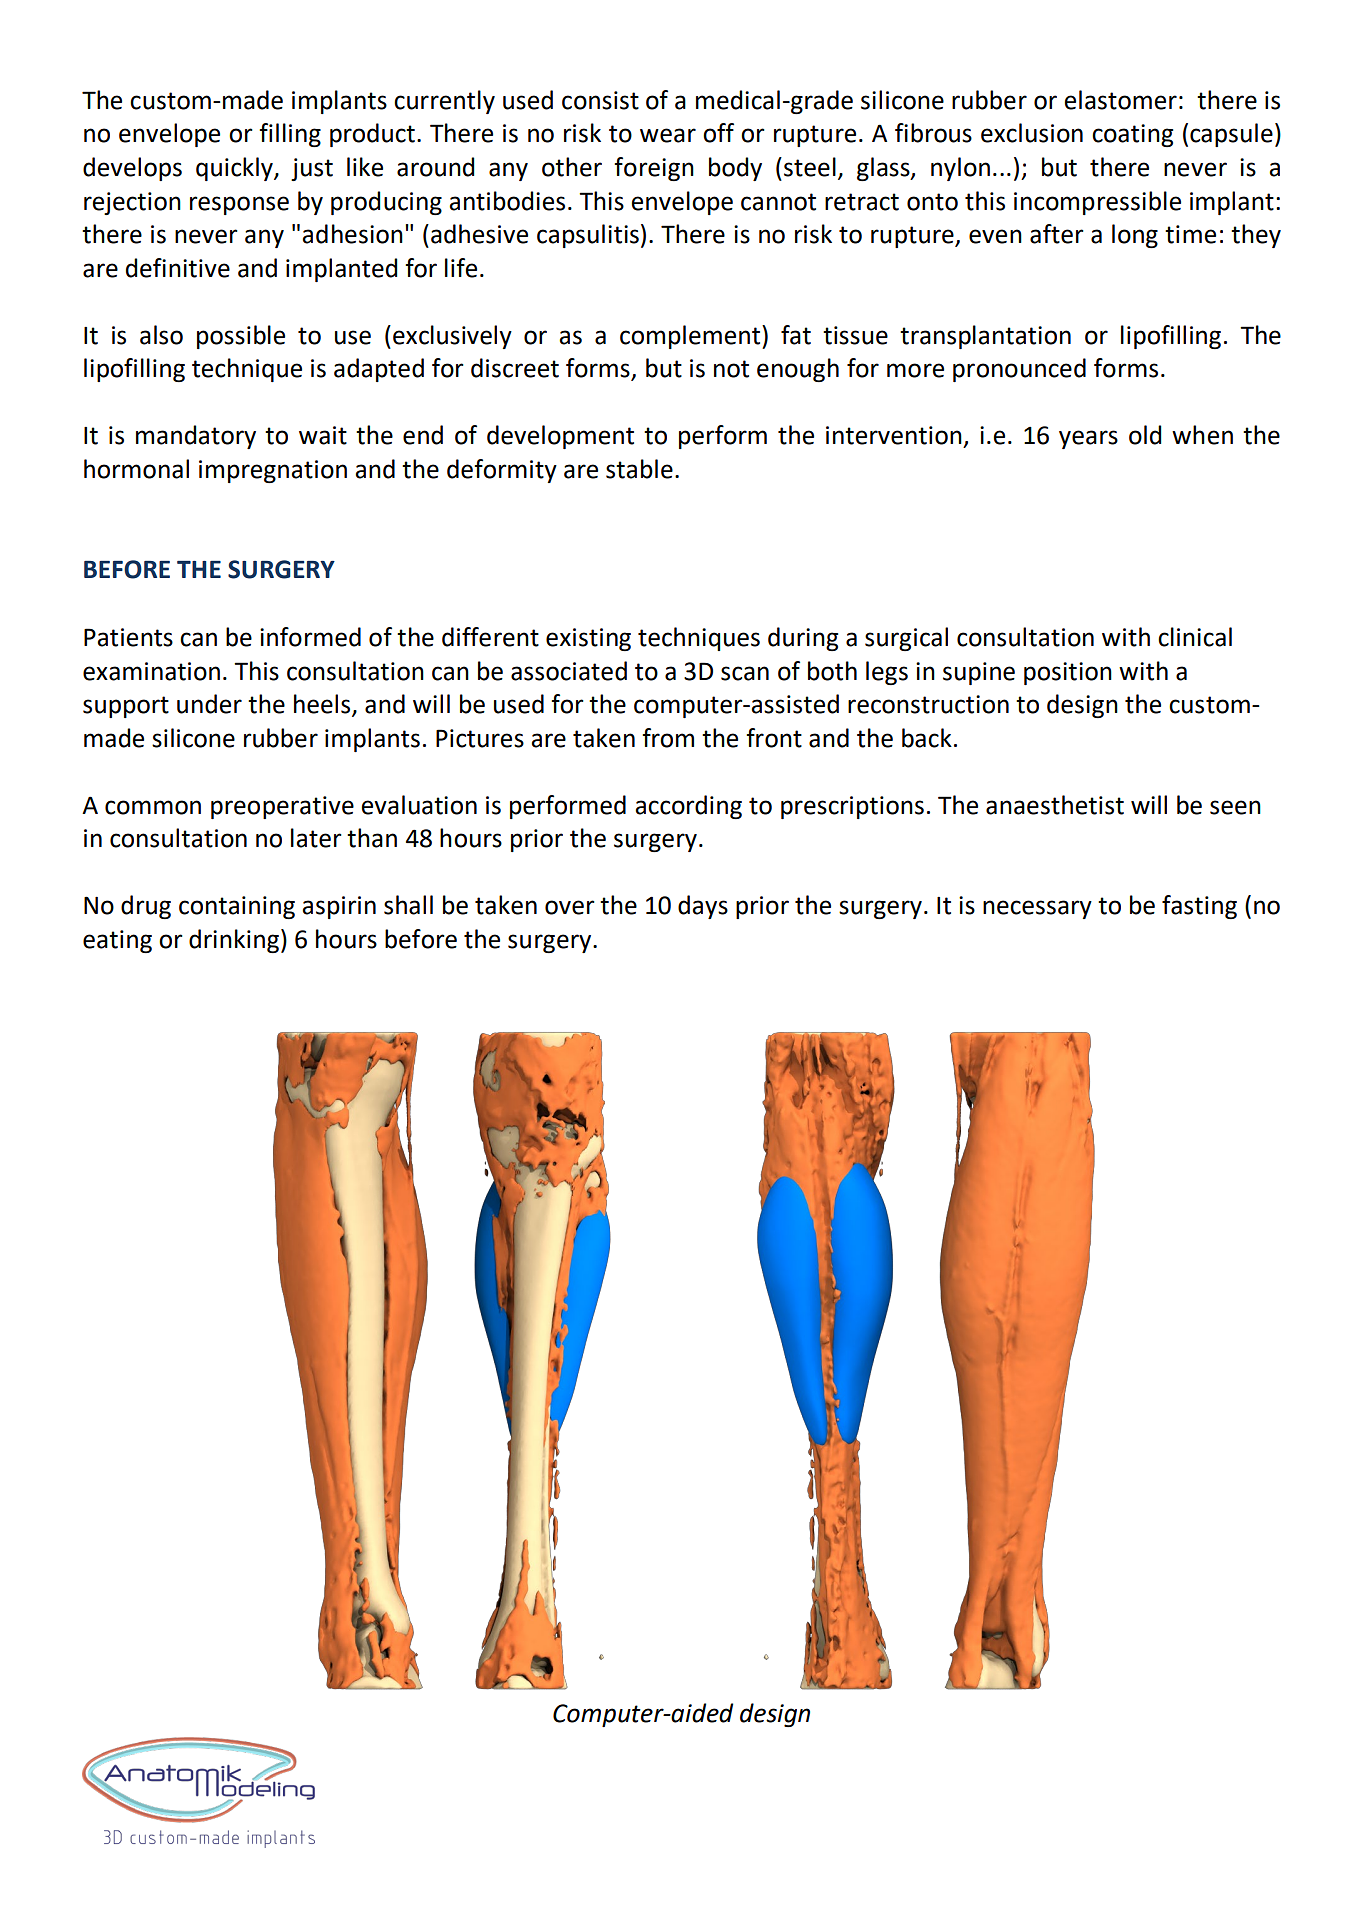 This screenshot has height=1929, width=1364. I want to click on preoperative, so click(282, 807).
